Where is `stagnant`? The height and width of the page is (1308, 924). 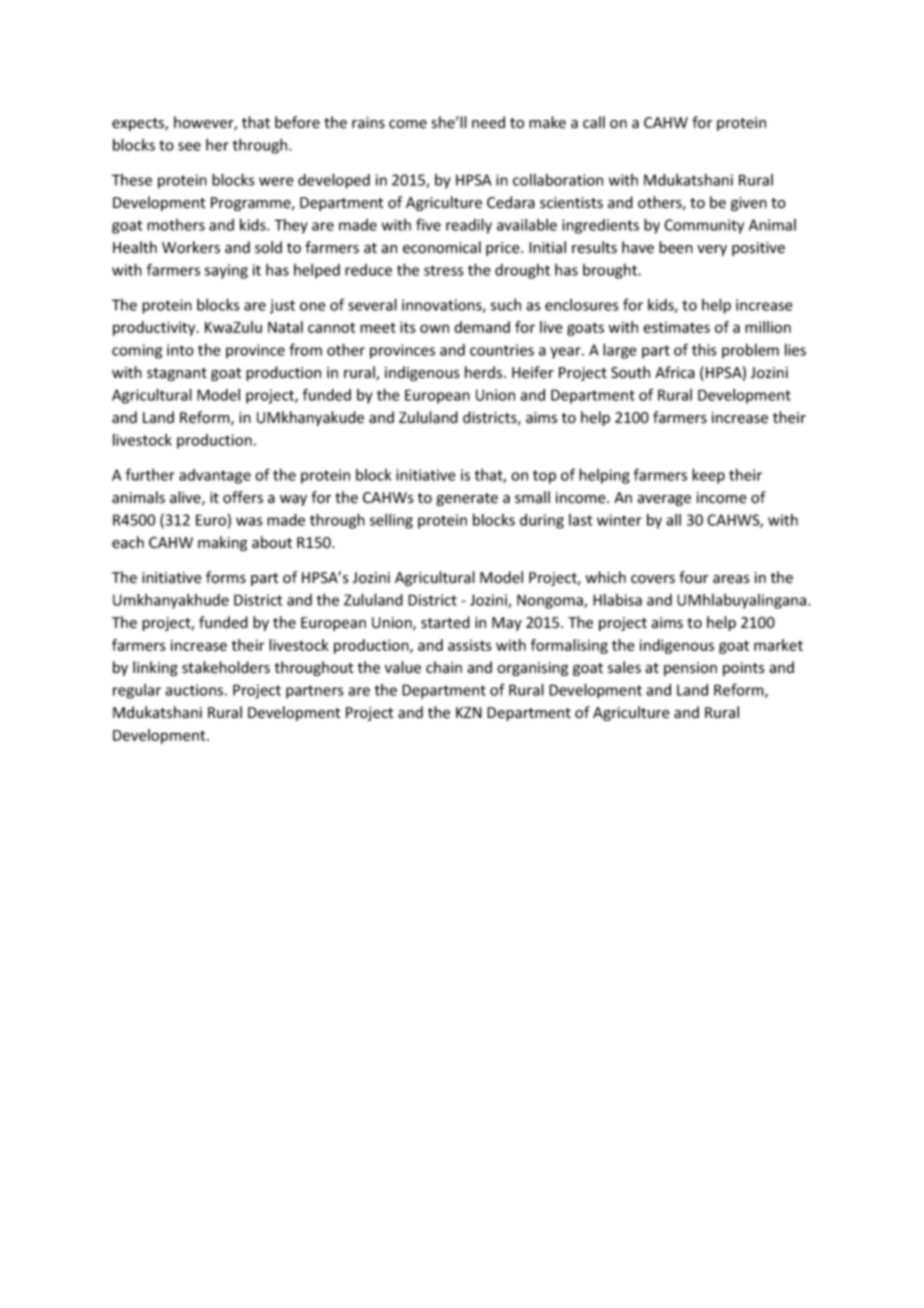 stagnant is located at coordinates (177, 374).
